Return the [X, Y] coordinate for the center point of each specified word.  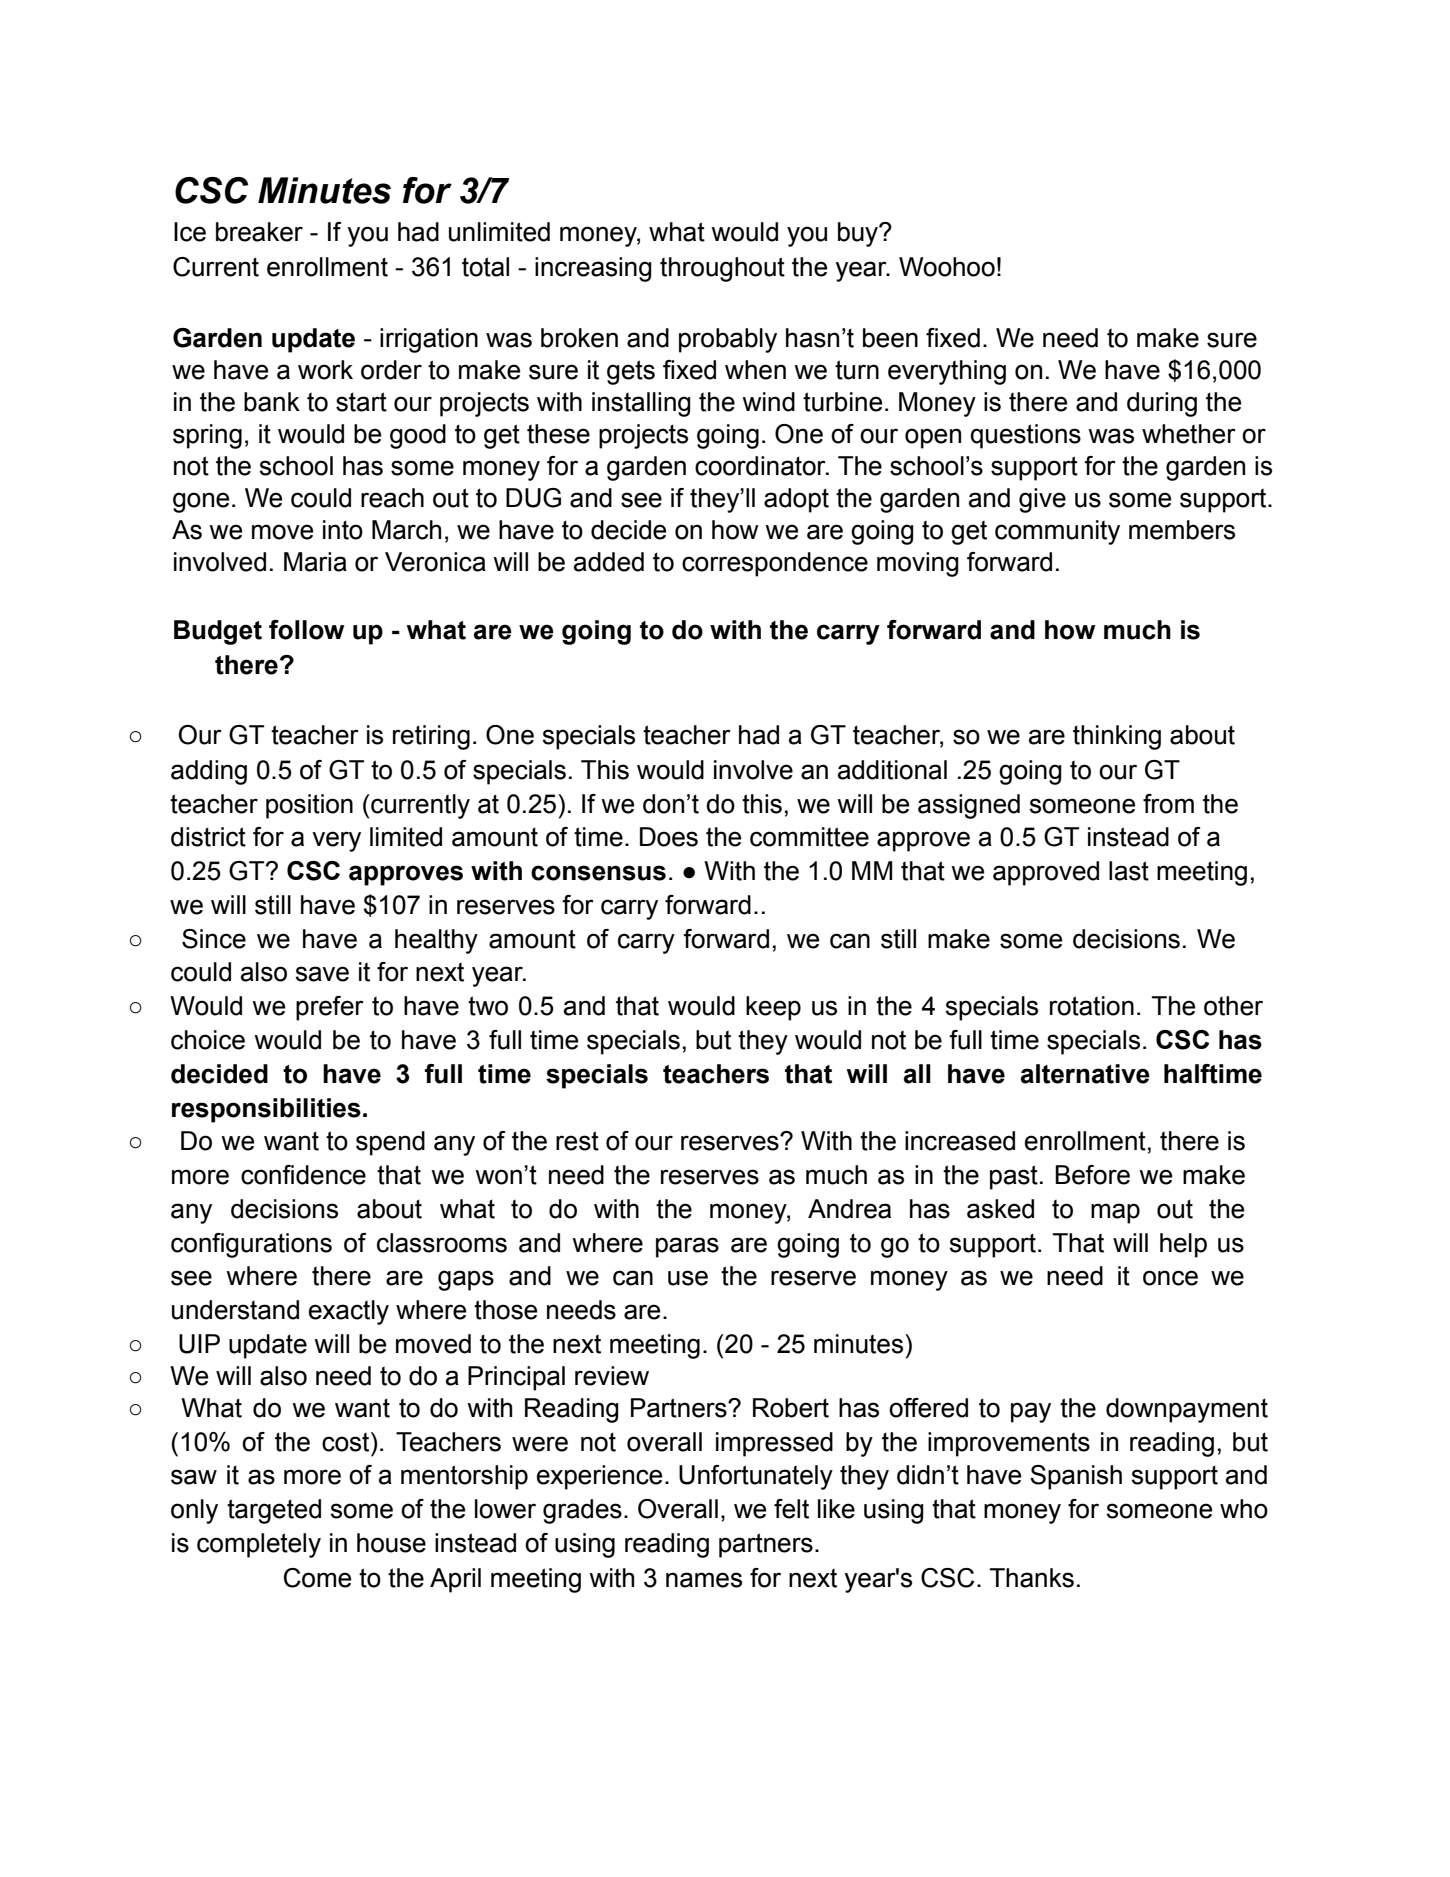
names [704, 1580]
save [322, 974]
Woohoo [947, 267]
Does [669, 837]
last [1129, 871]
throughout [722, 269]
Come [317, 1578]
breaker [259, 232]
